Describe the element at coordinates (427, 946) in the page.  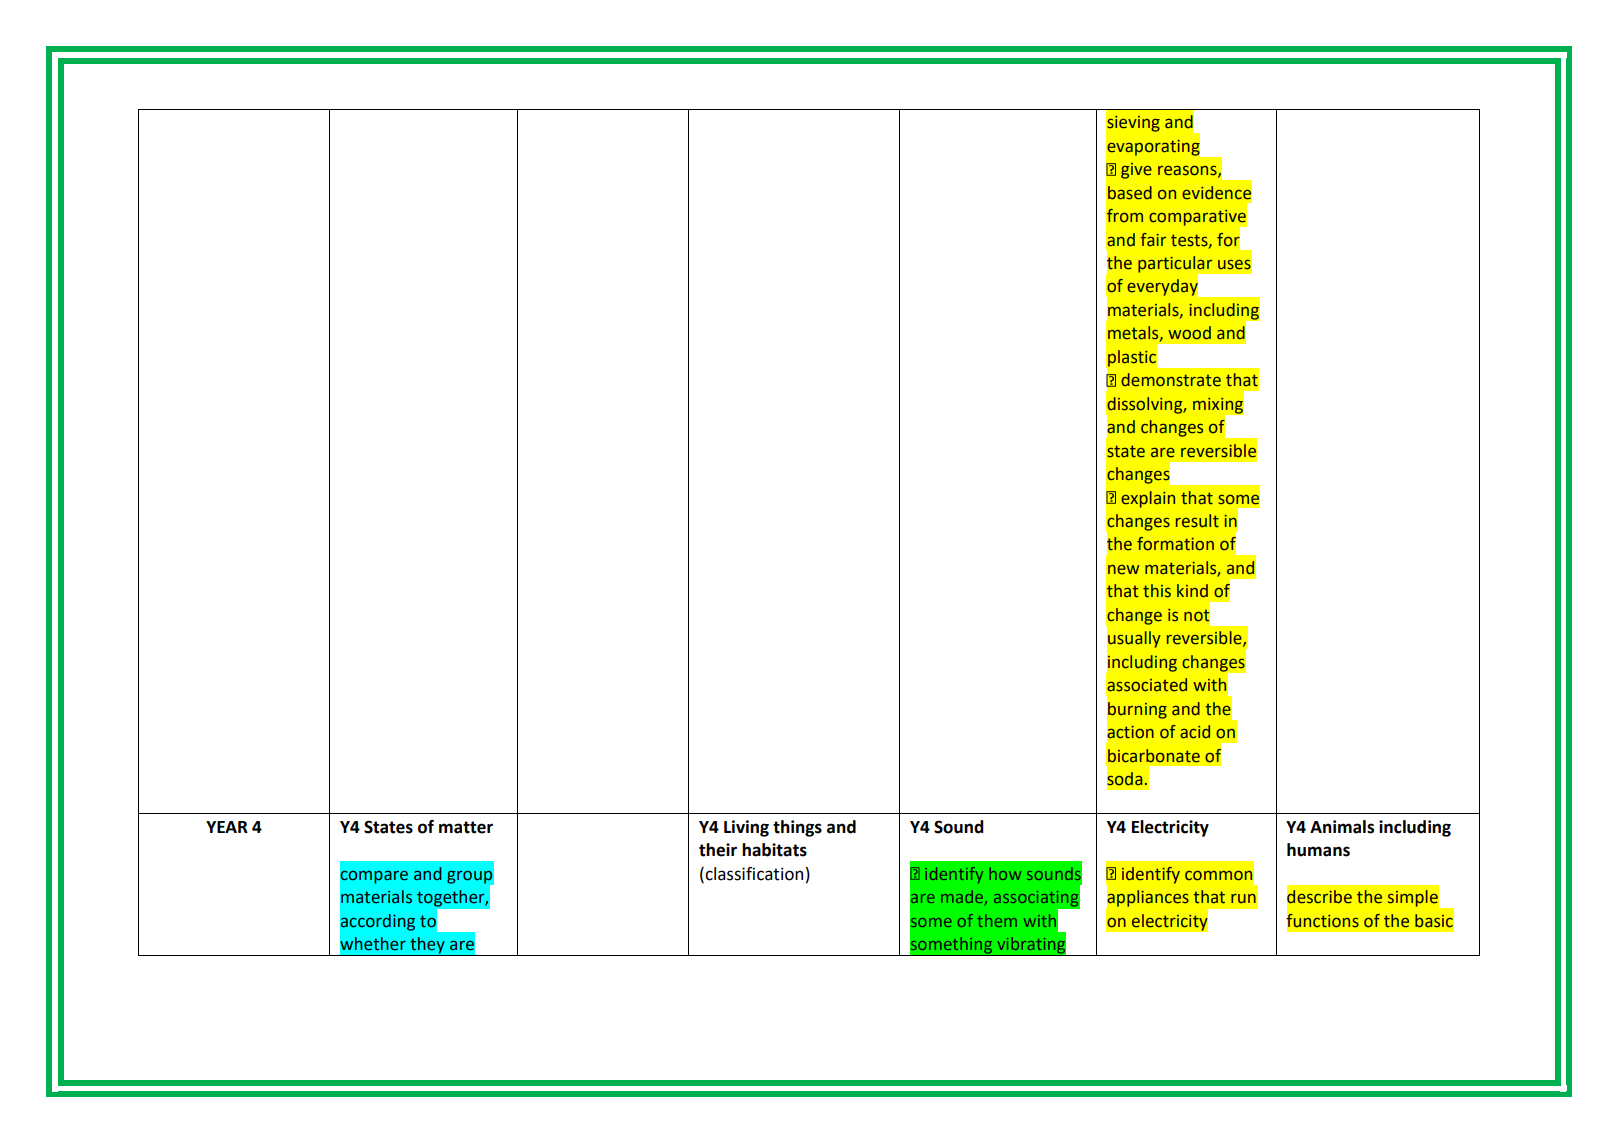
I see `they` at that location.
